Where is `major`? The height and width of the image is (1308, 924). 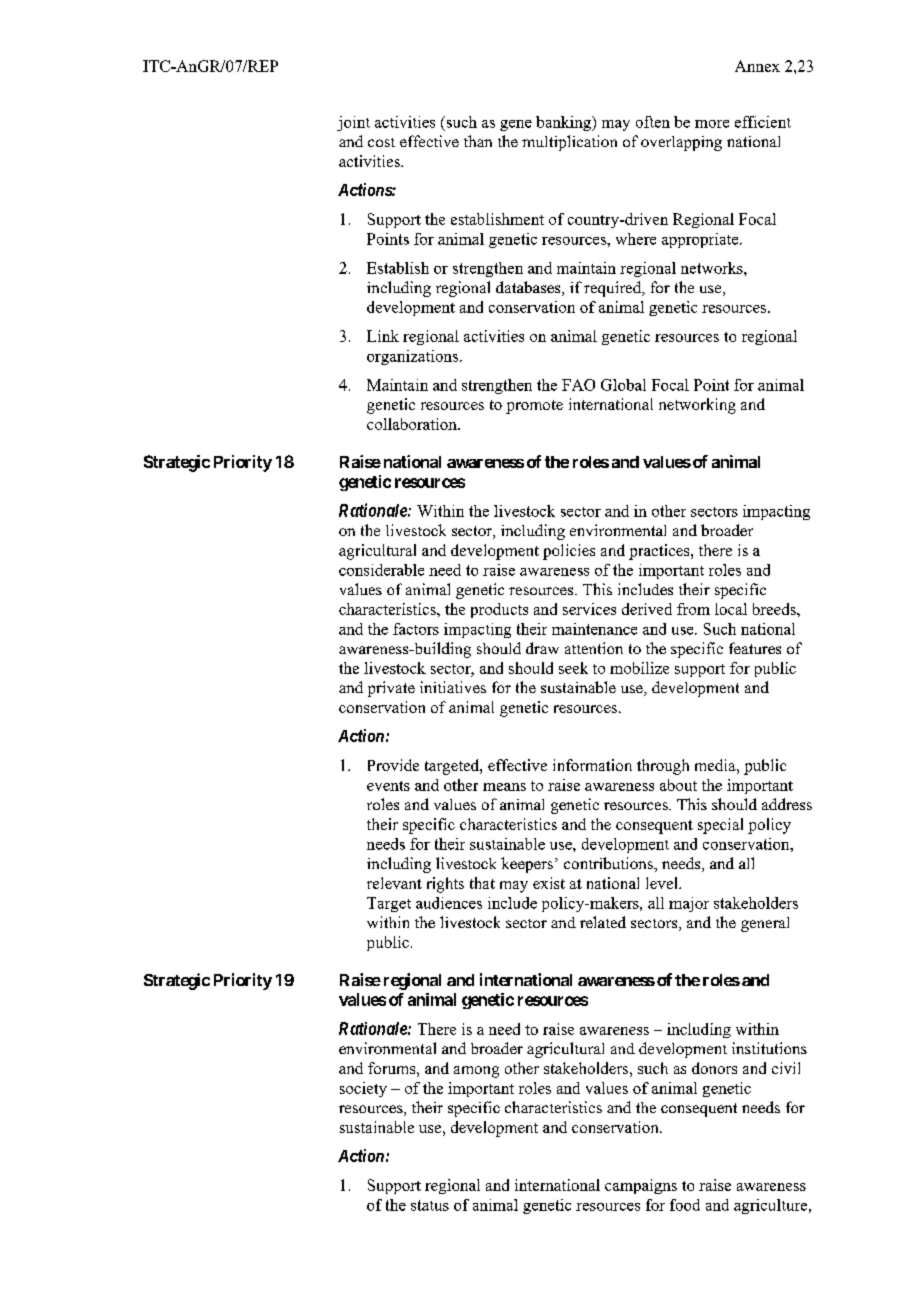
major is located at coordinates (689, 904).
